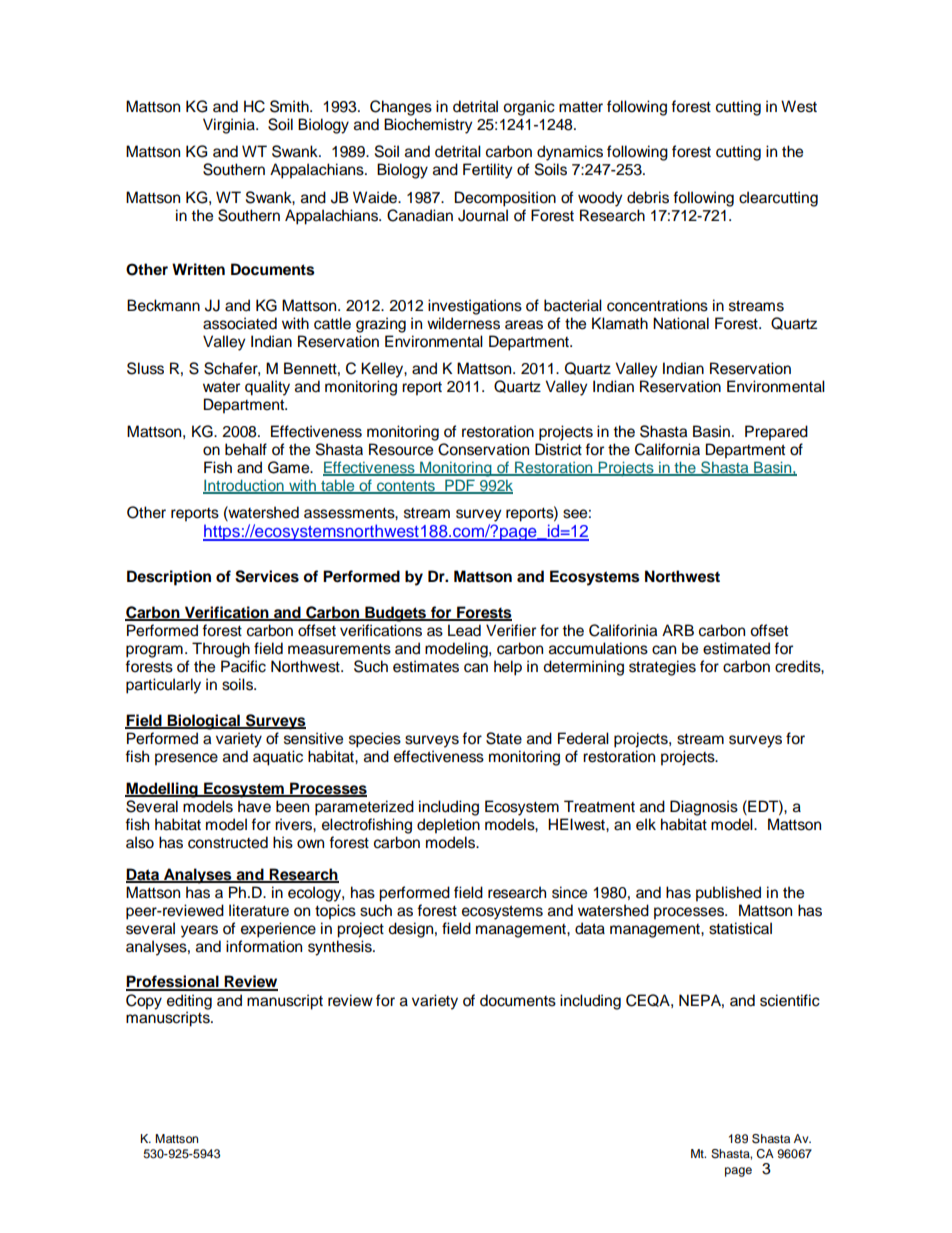 The image size is (952, 1233). Describe the element at coordinates (173, 982) in the image. I see `Professional` at that location.
